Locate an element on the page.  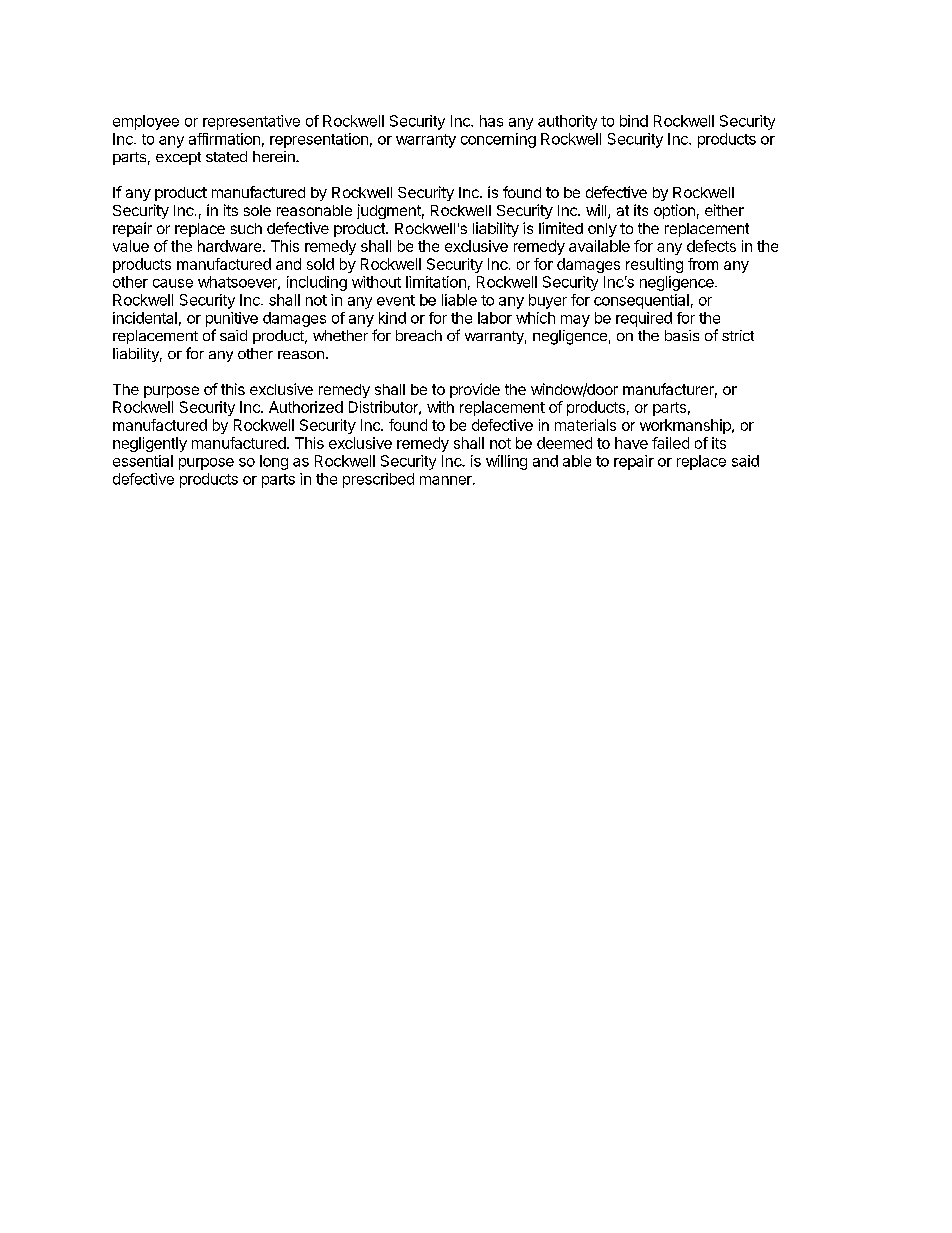
has is located at coordinates (491, 121).
